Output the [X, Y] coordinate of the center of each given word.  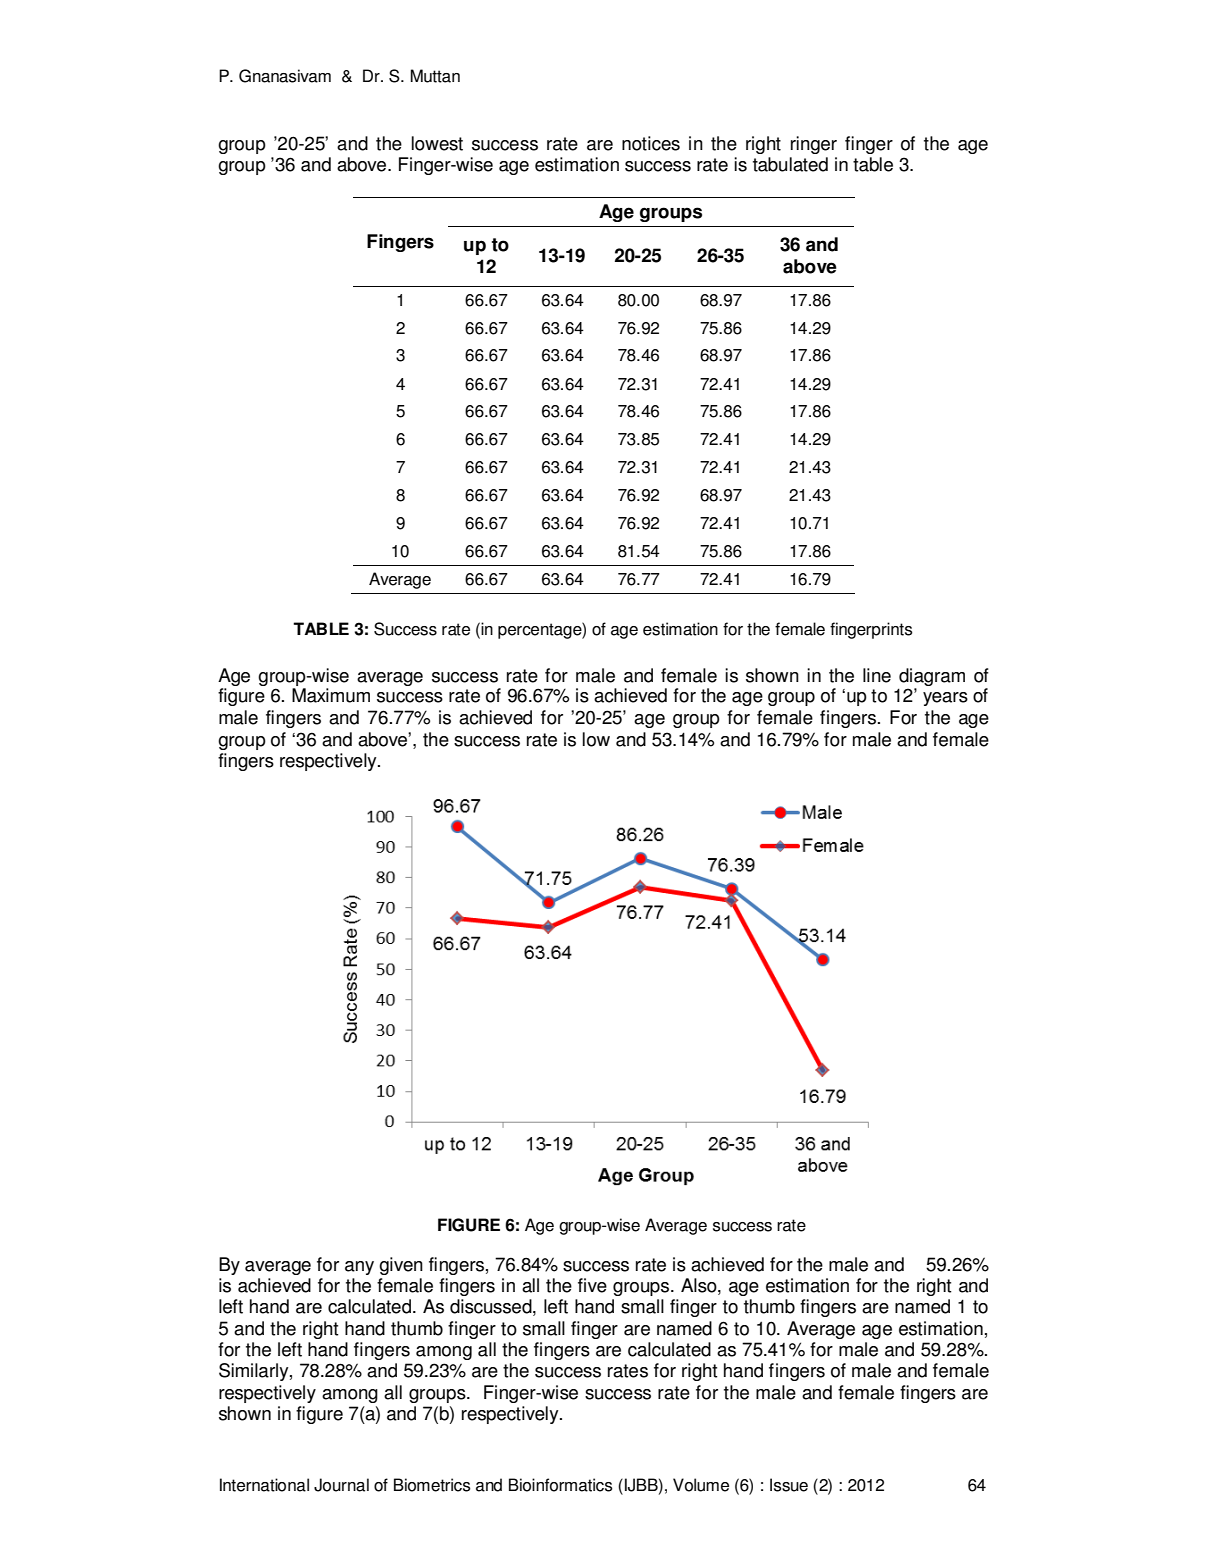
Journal [341, 1485]
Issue [789, 1485]
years [945, 699]
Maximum [331, 695]
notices [651, 143]
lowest [437, 143]
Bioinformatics [560, 1485]
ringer [814, 145]
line [877, 675]
